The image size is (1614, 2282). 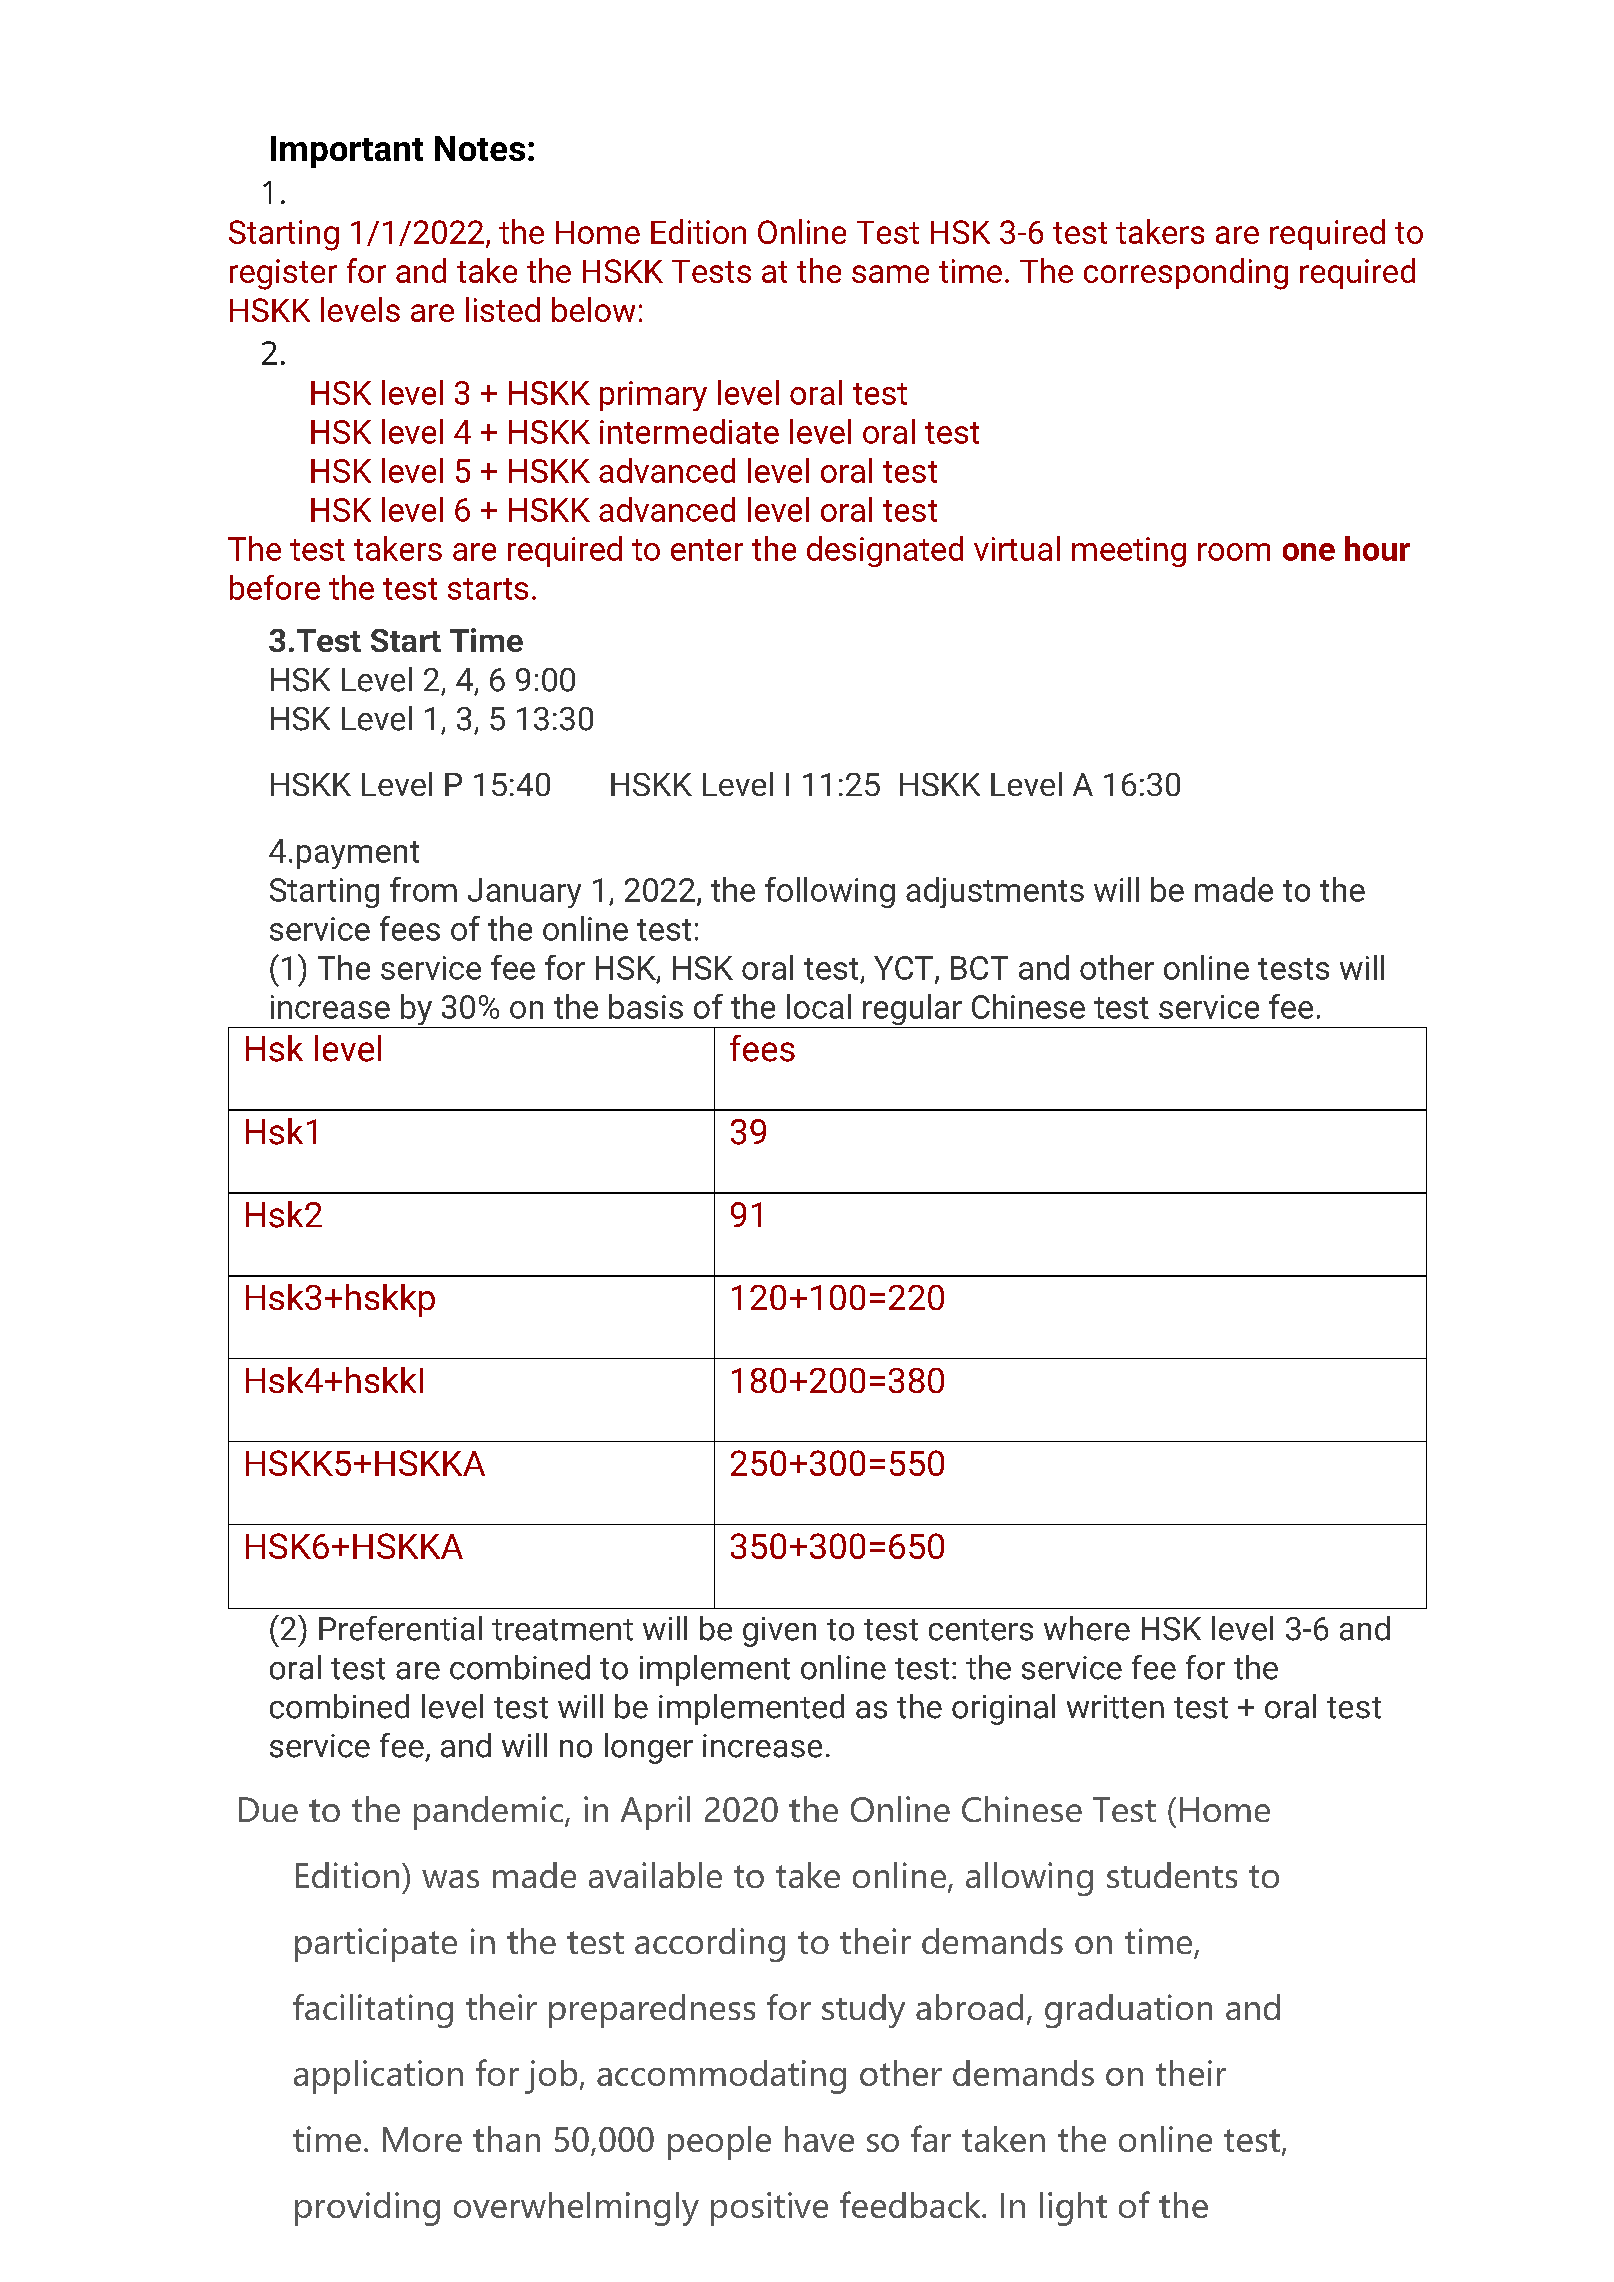 What do you see at coordinates (347, 152) in the document?
I see `Important` at bounding box center [347, 152].
